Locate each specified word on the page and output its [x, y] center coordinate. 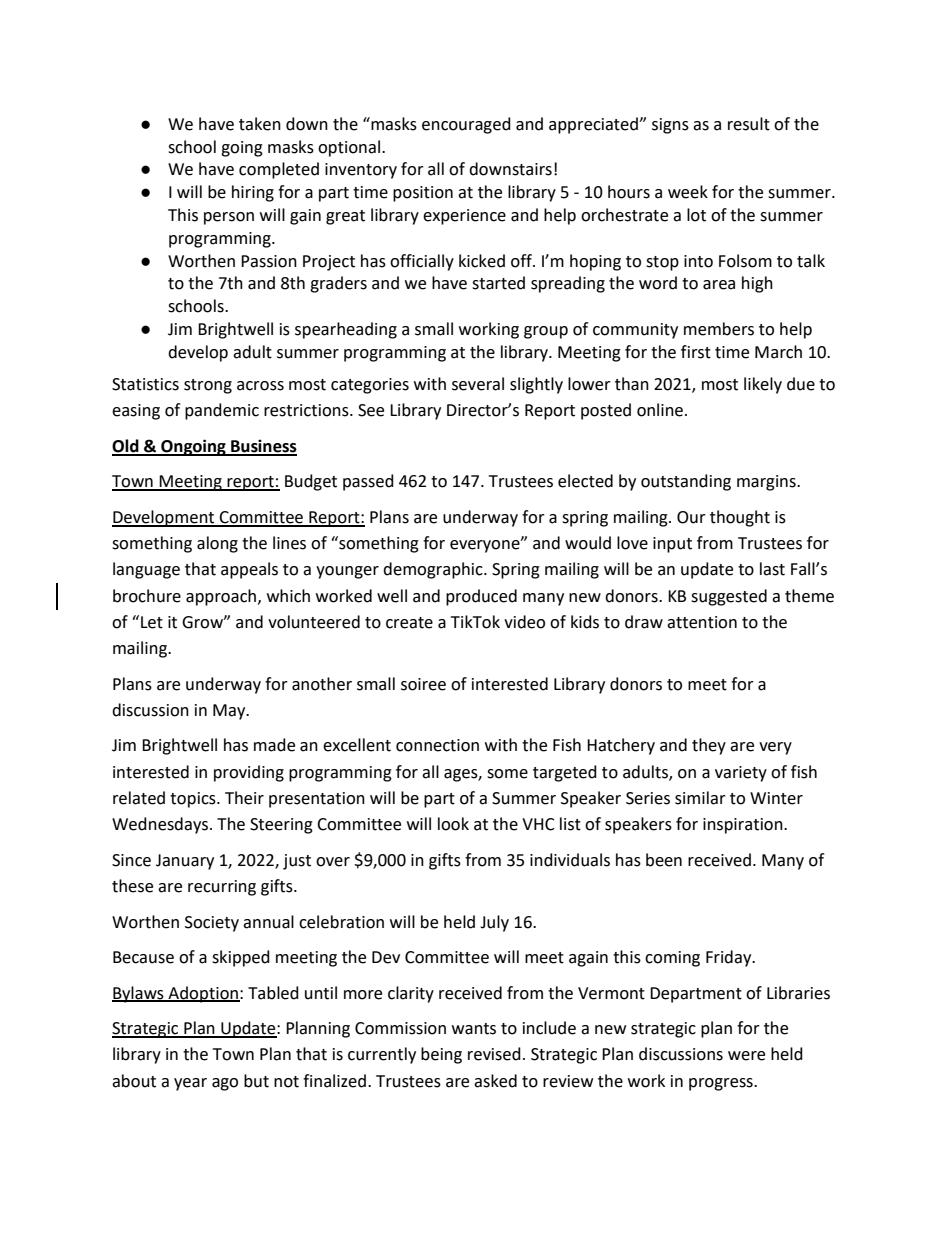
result [749, 124]
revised [494, 1054]
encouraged [466, 125]
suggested [729, 597]
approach [221, 597]
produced [481, 597]
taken [260, 124]
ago [225, 1084]
